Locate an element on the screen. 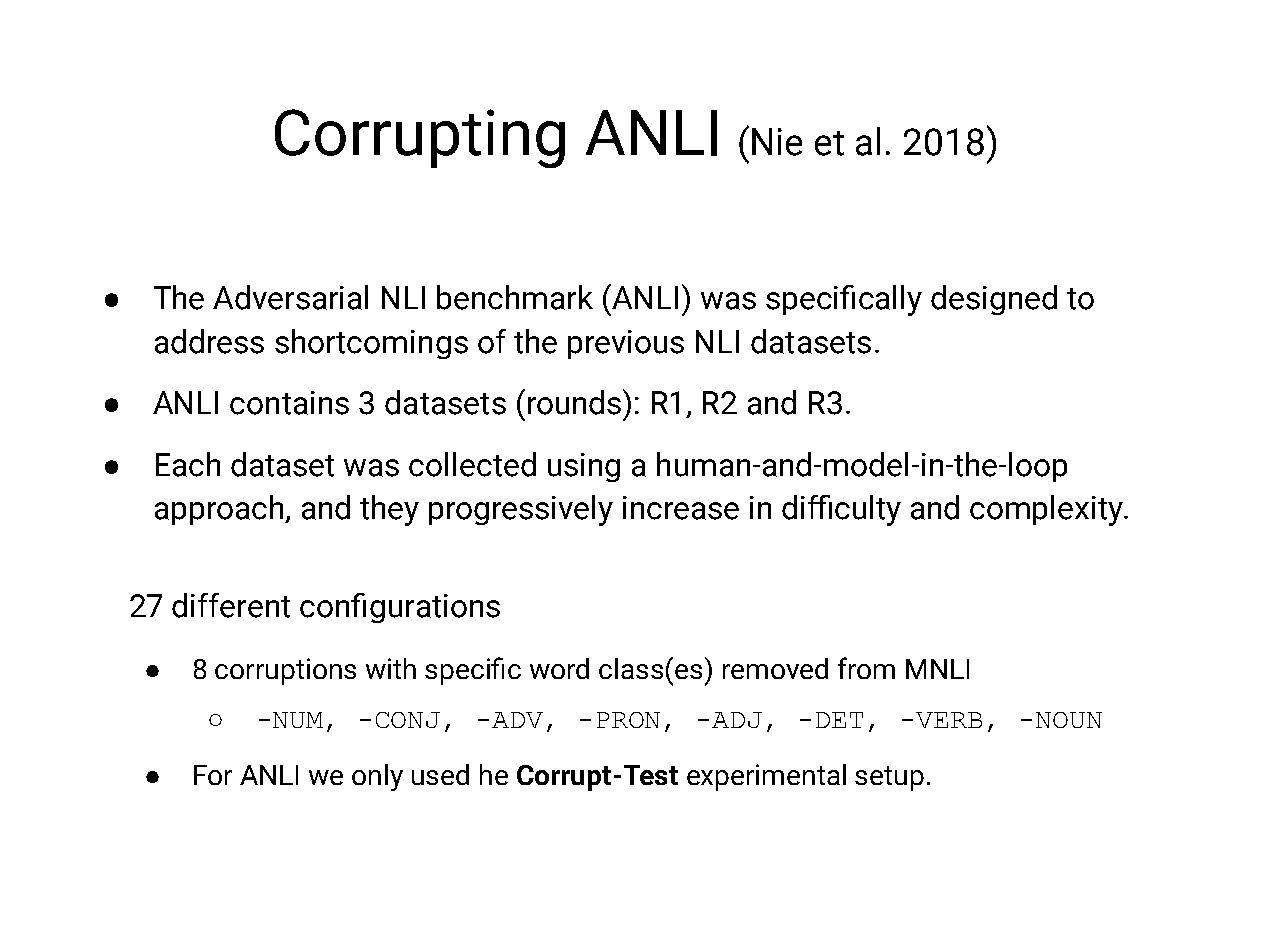  For is located at coordinates (213, 775).
